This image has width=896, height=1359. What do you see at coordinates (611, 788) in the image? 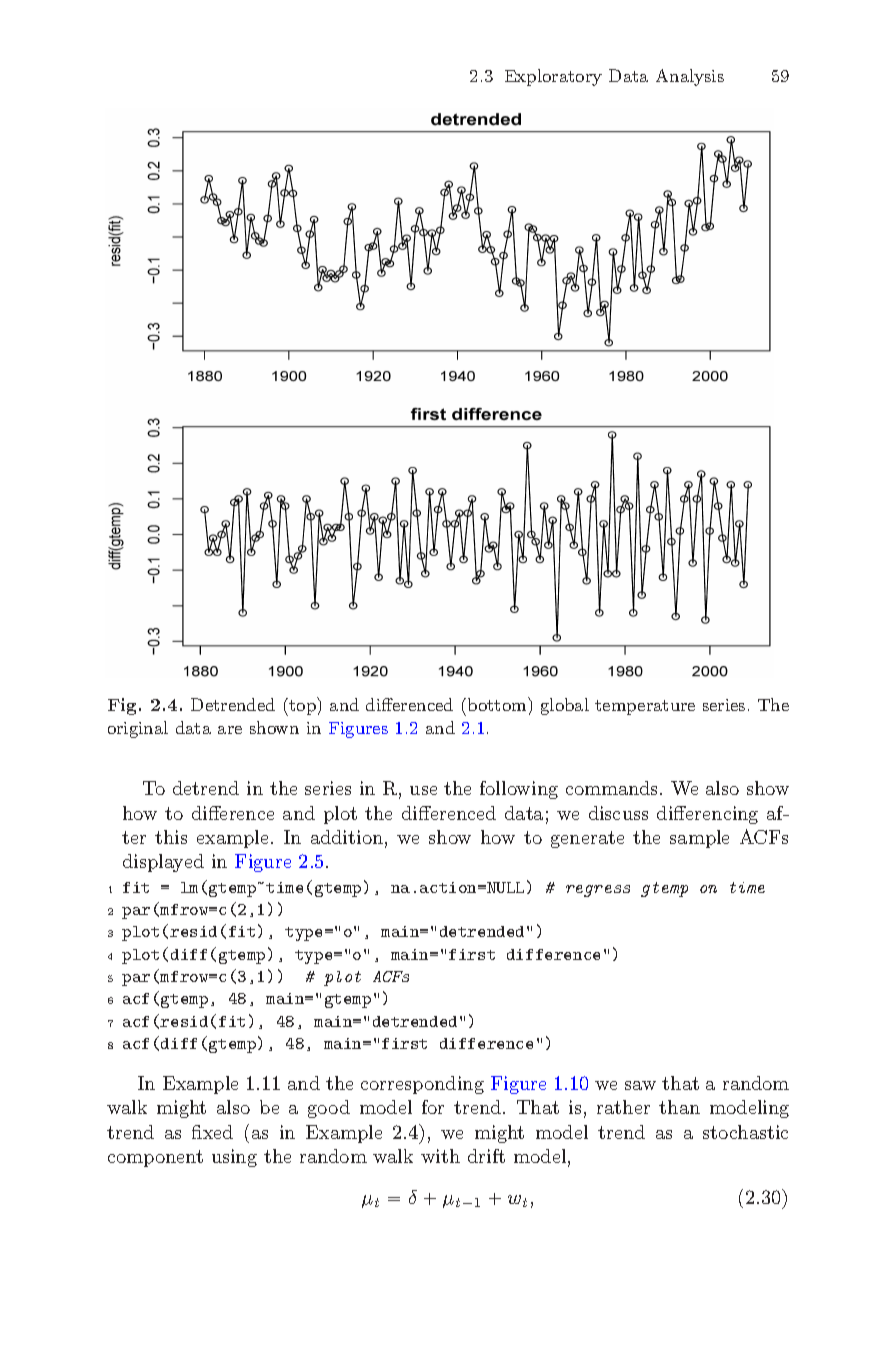
I see `commands` at bounding box center [611, 788].
